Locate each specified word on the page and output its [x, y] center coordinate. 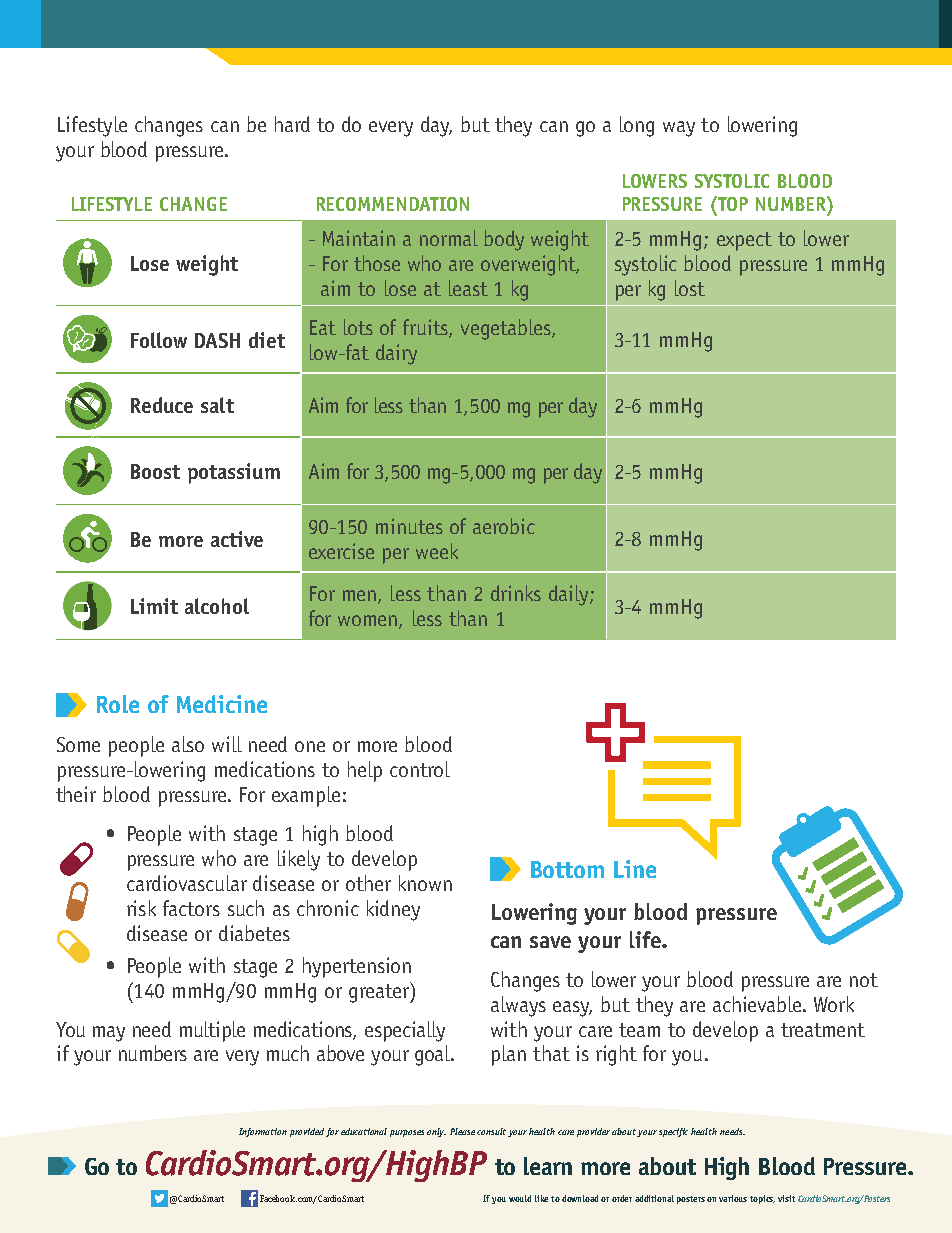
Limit [154, 606]
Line [635, 869]
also [188, 744]
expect [744, 241]
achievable [758, 1004]
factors [191, 908]
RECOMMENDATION [393, 204]
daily [570, 595]
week [437, 551]
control [420, 769]
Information [263, 1132]
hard [292, 124]
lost [690, 288]
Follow [159, 340]
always [518, 1006]
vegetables [507, 329]
